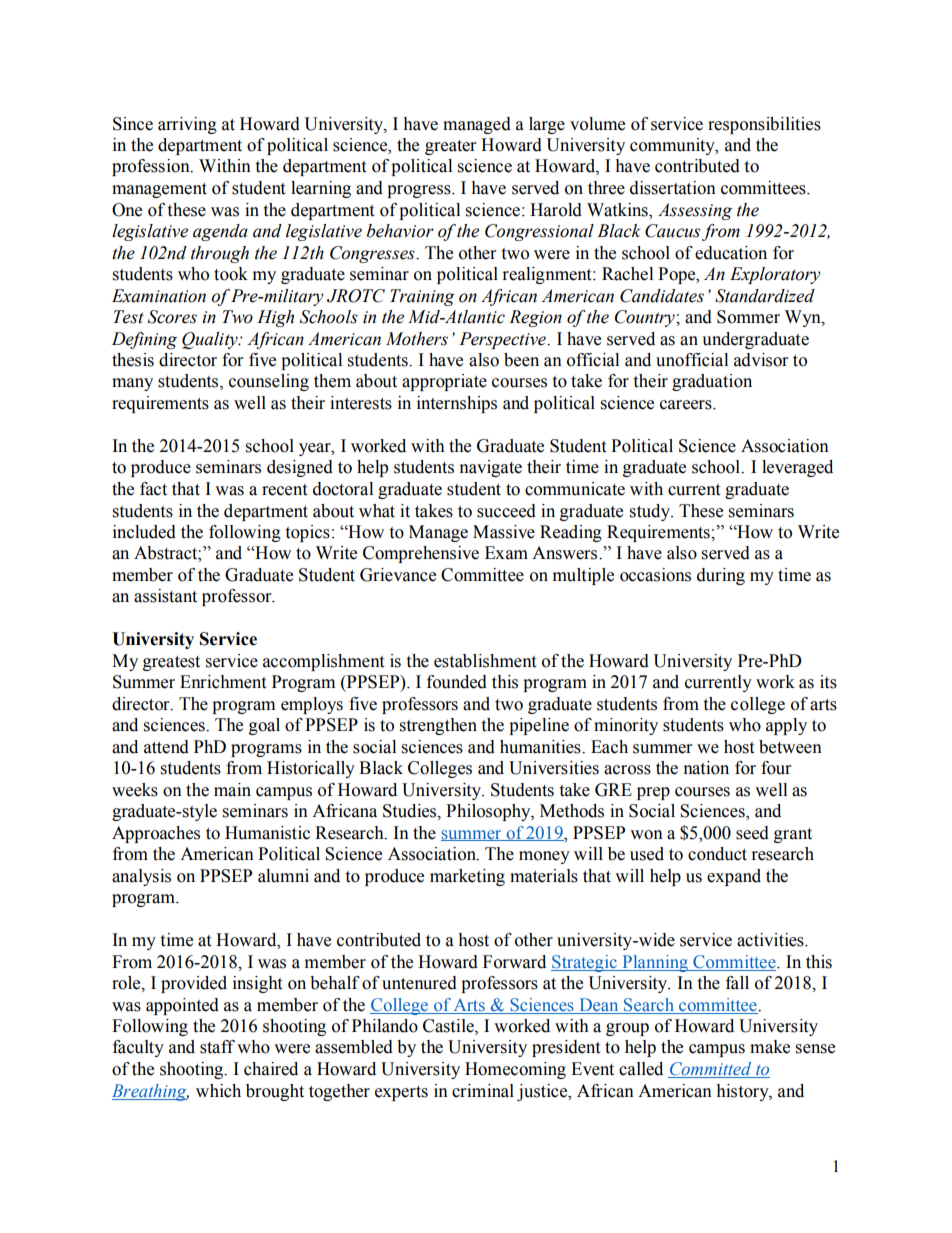  Describe the element at coordinates (515, 1070) in the document. I see `Homecoming` at that location.
